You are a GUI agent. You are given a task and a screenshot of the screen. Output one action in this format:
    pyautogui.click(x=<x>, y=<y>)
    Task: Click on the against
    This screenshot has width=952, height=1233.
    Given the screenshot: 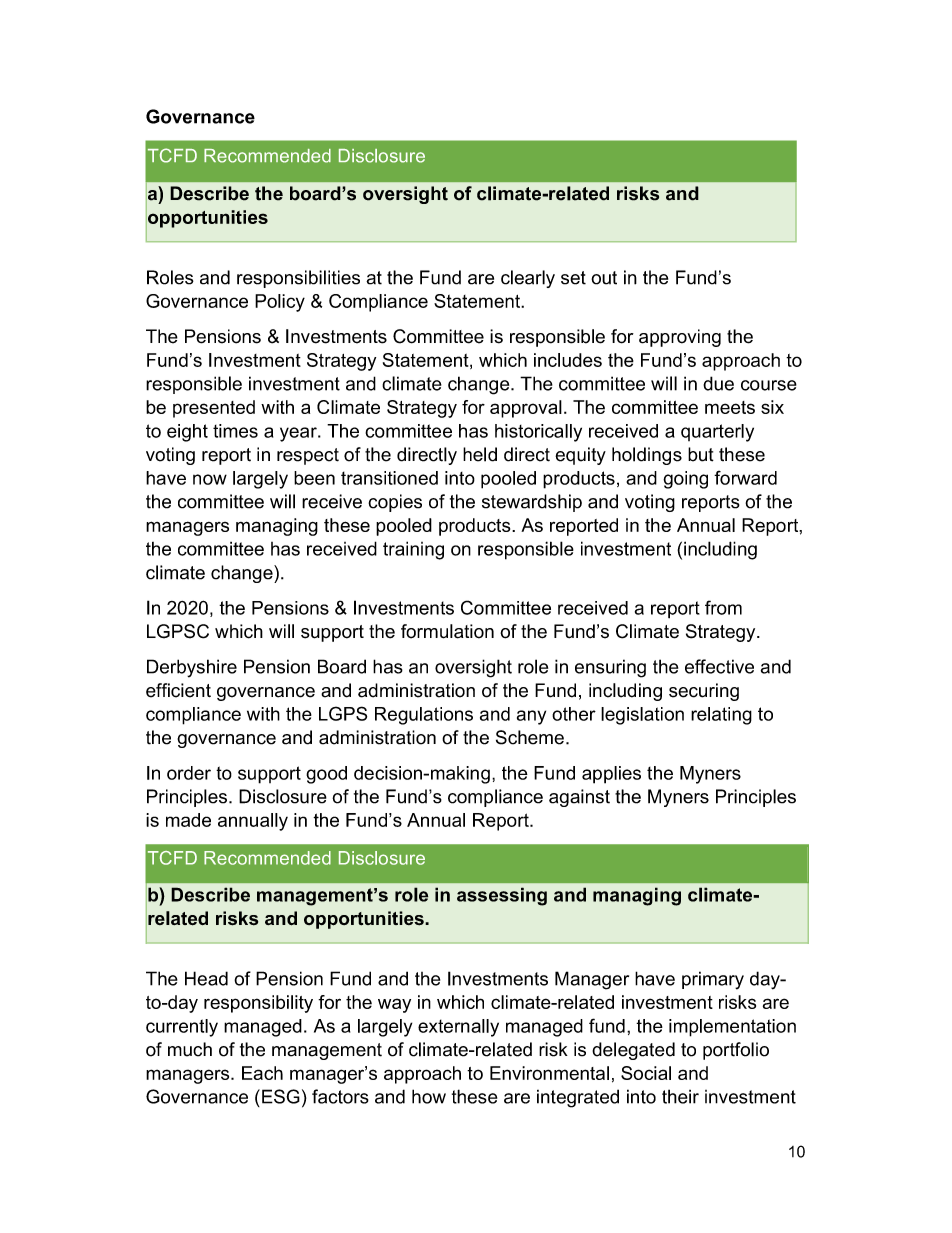 What is the action you would take?
    pyautogui.click(x=579, y=798)
